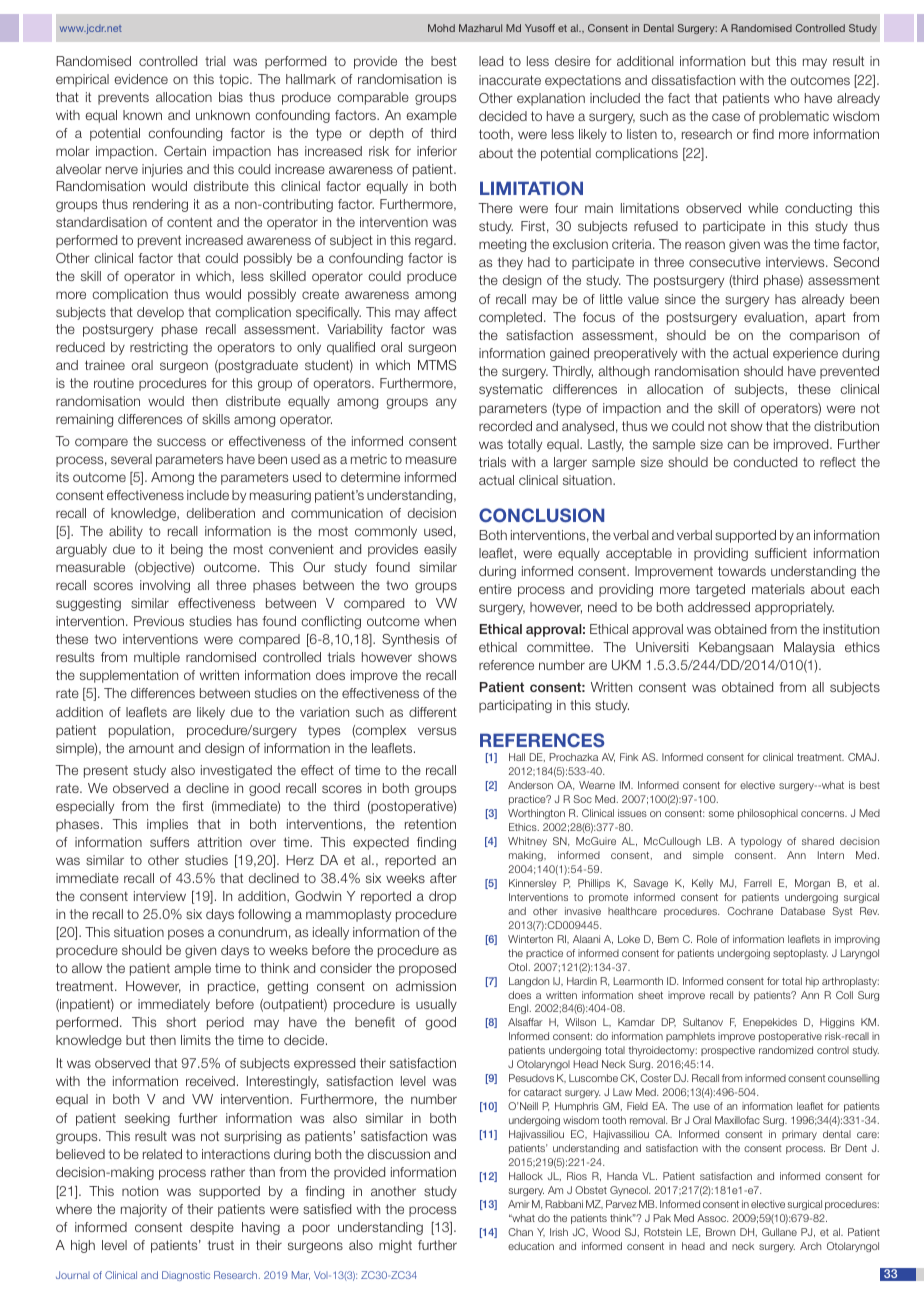 This screenshot has width=924, height=1308. What do you see at coordinates (141, 79) in the screenshot?
I see `evidence` at bounding box center [141, 79].
